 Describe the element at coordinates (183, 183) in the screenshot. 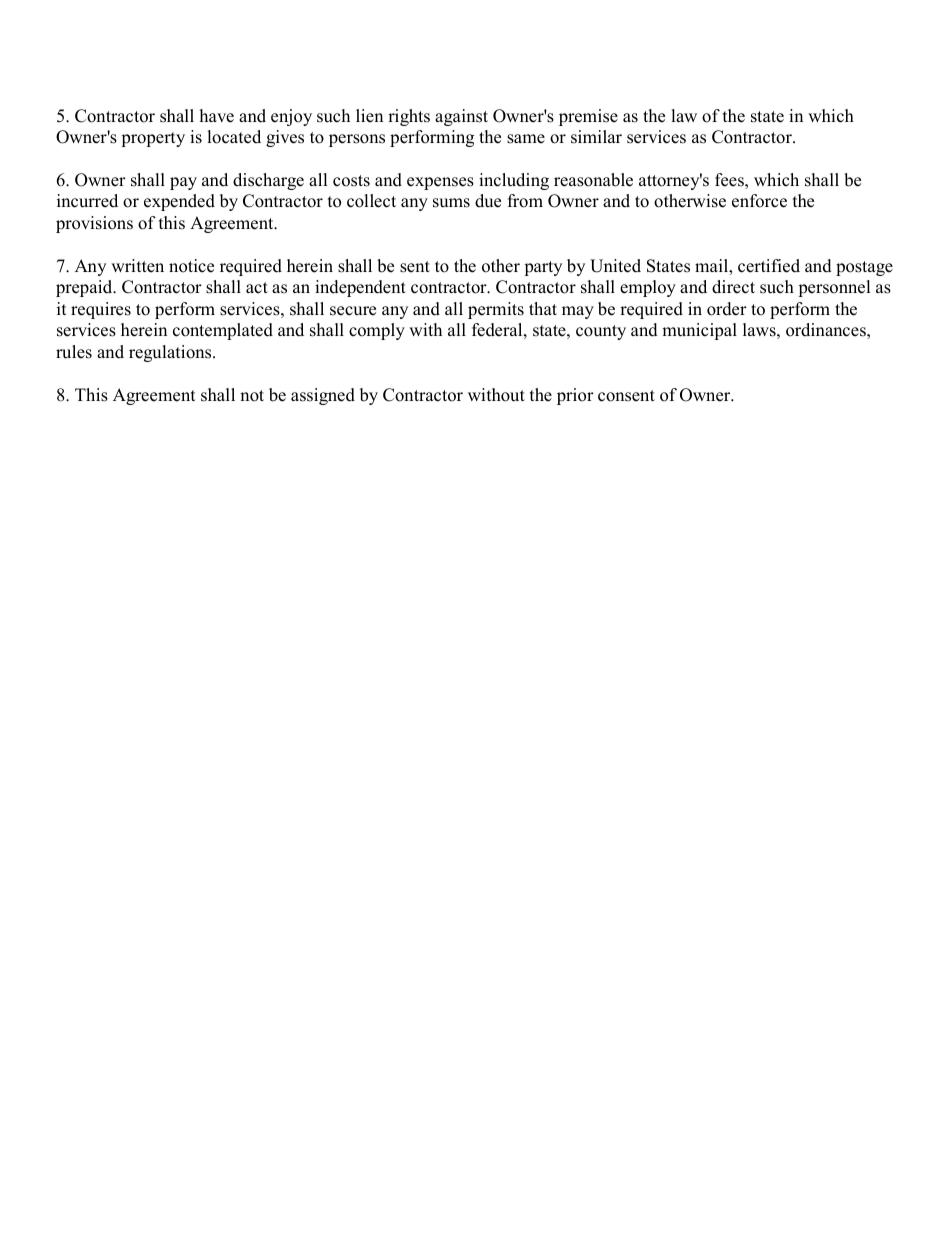

I see `pay` at that location.
